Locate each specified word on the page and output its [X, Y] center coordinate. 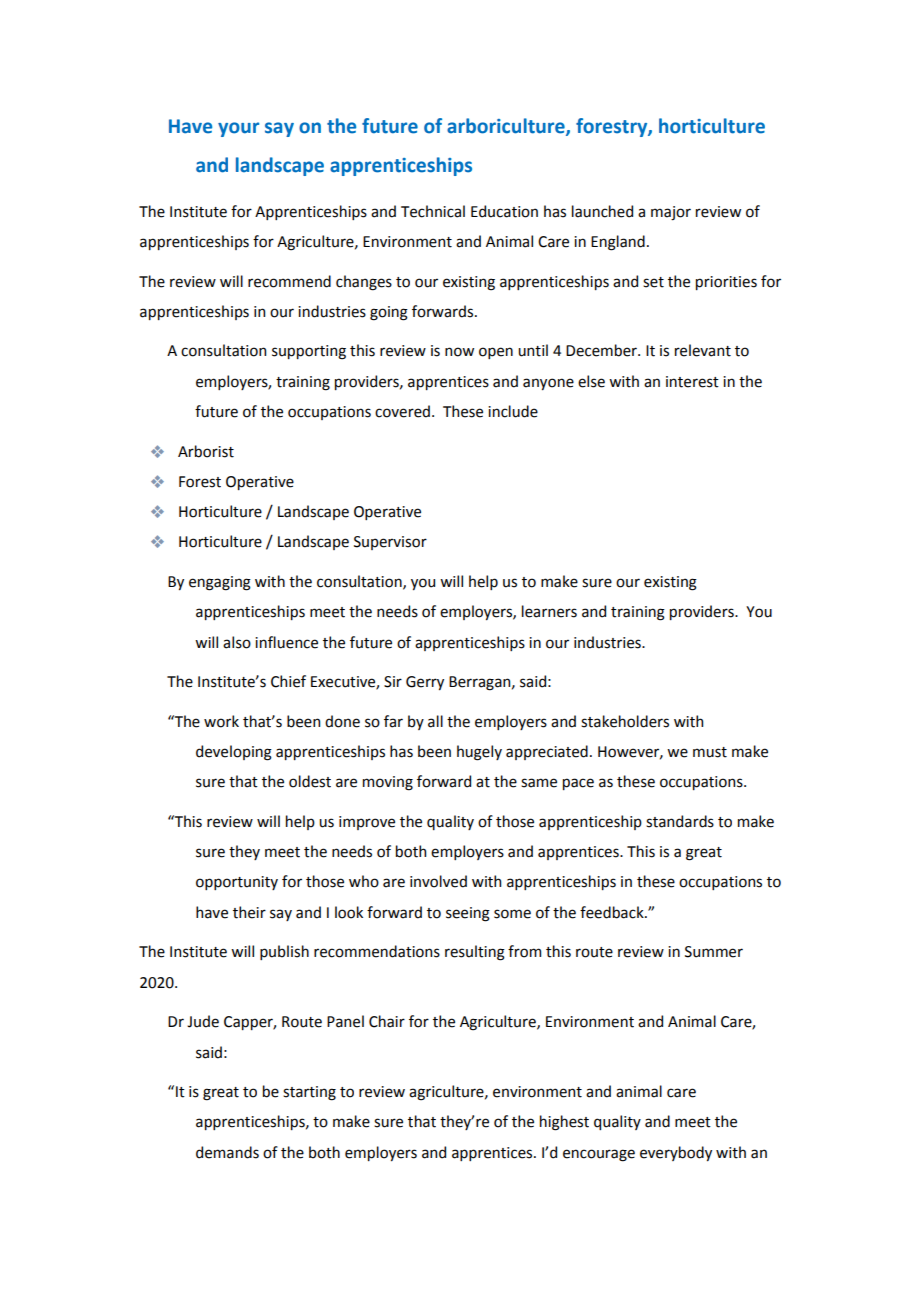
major [671, 213]
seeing [468, 914]
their [249, 912]
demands [227, 1152]
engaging [220, 583]
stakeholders [625, 721]
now [459, 352]
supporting [309, 352]
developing [234, 753]
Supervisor [390, 543]
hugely [479, 753]
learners [549, 611]
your [238, 129]
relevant [703, 350]
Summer [714, 952]
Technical [433, 211]
